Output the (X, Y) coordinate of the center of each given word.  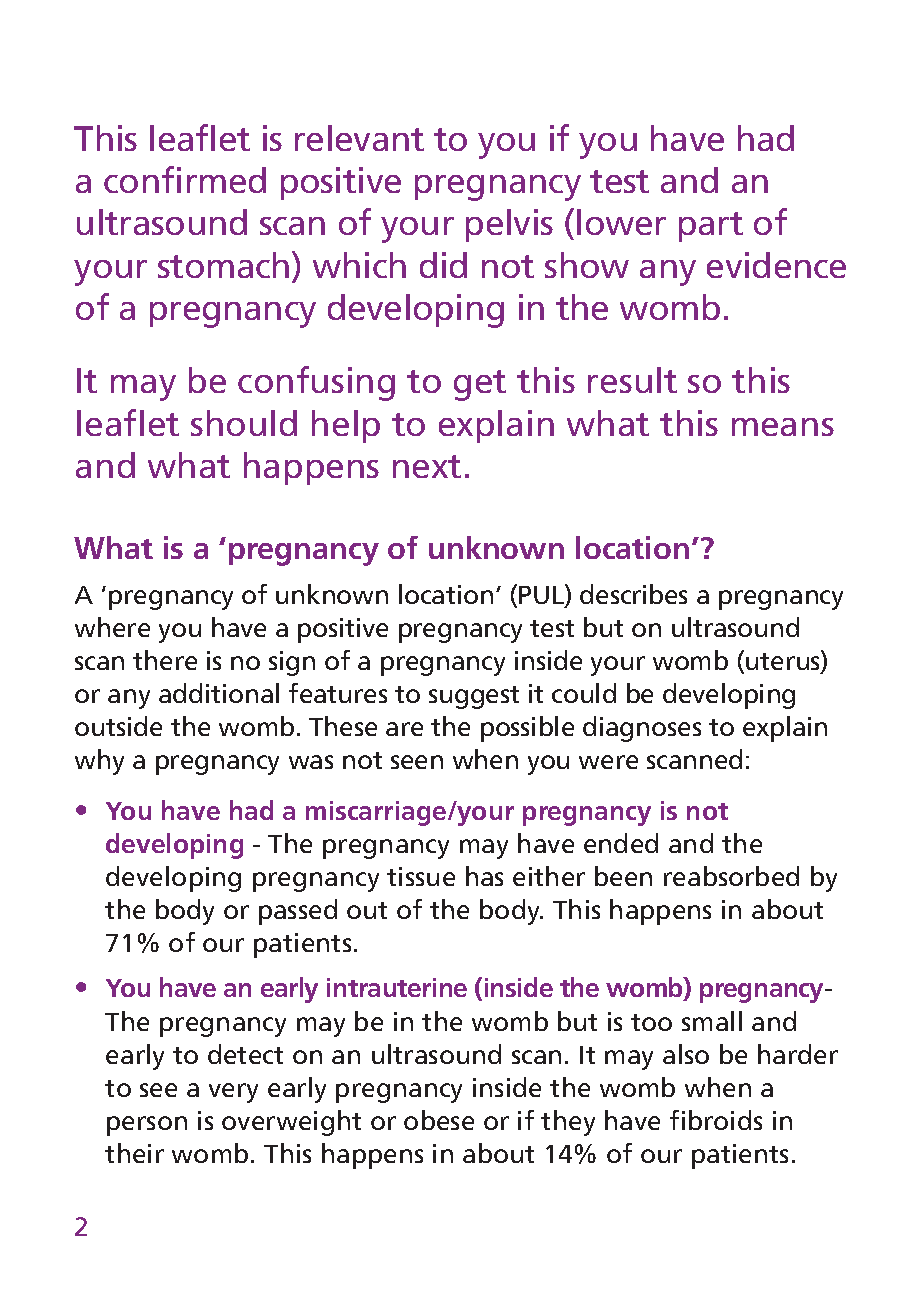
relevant (359, 138)
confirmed (185, 179)
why (99, 762)
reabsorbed (731, 876)
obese (439, 1120)
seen (417, 762)
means (783, 427)
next (427, 466)
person (147, 1126)
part (711, 227)
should (244, 423)
